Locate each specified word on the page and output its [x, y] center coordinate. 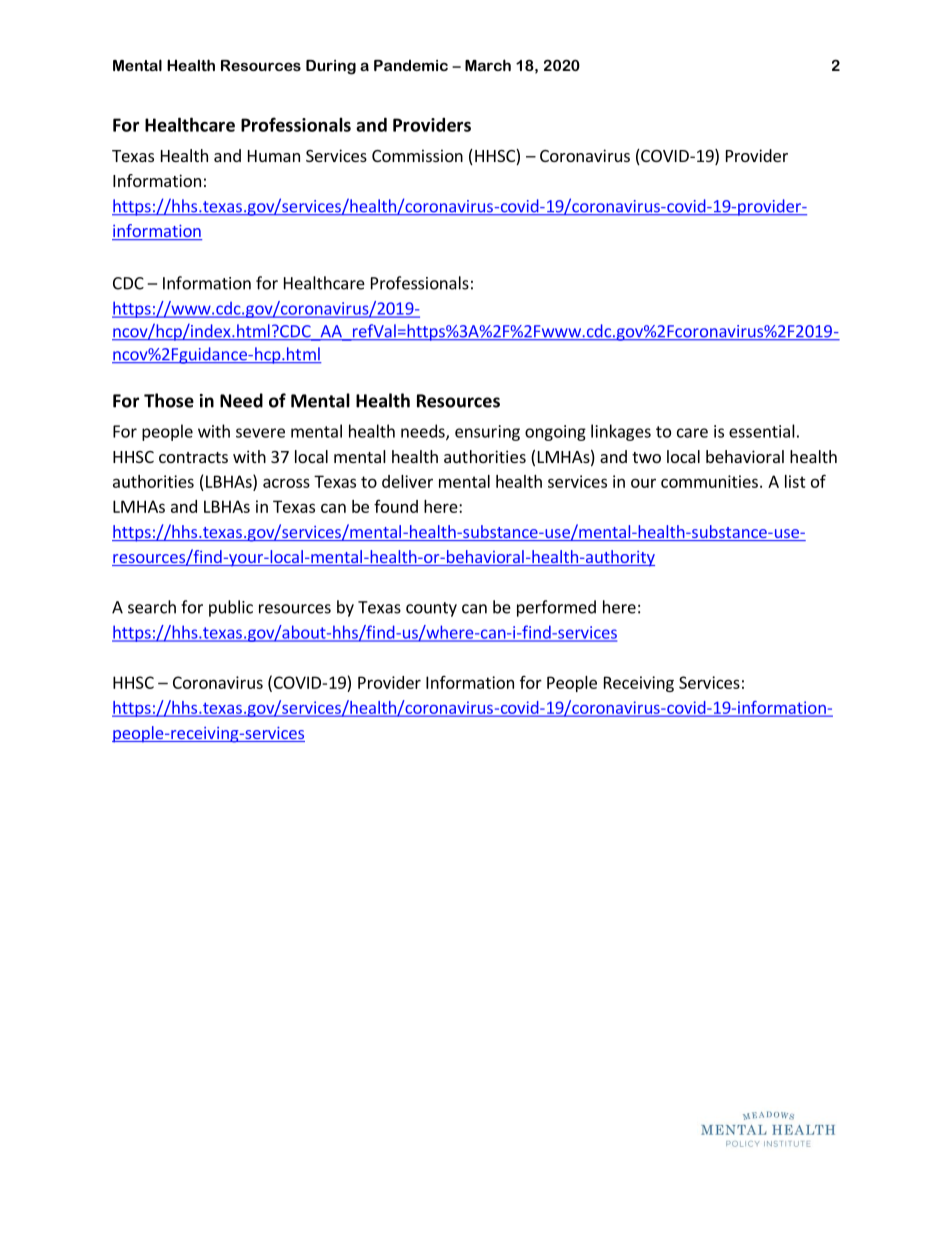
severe [260, 433]
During [331, 67]
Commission [417, 155]
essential [762, 431]
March [488, 65]
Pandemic [411, 65]
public [231, 608]
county [431, 609]
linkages [621, 432]
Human [274, 156]
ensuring [487, 433]
